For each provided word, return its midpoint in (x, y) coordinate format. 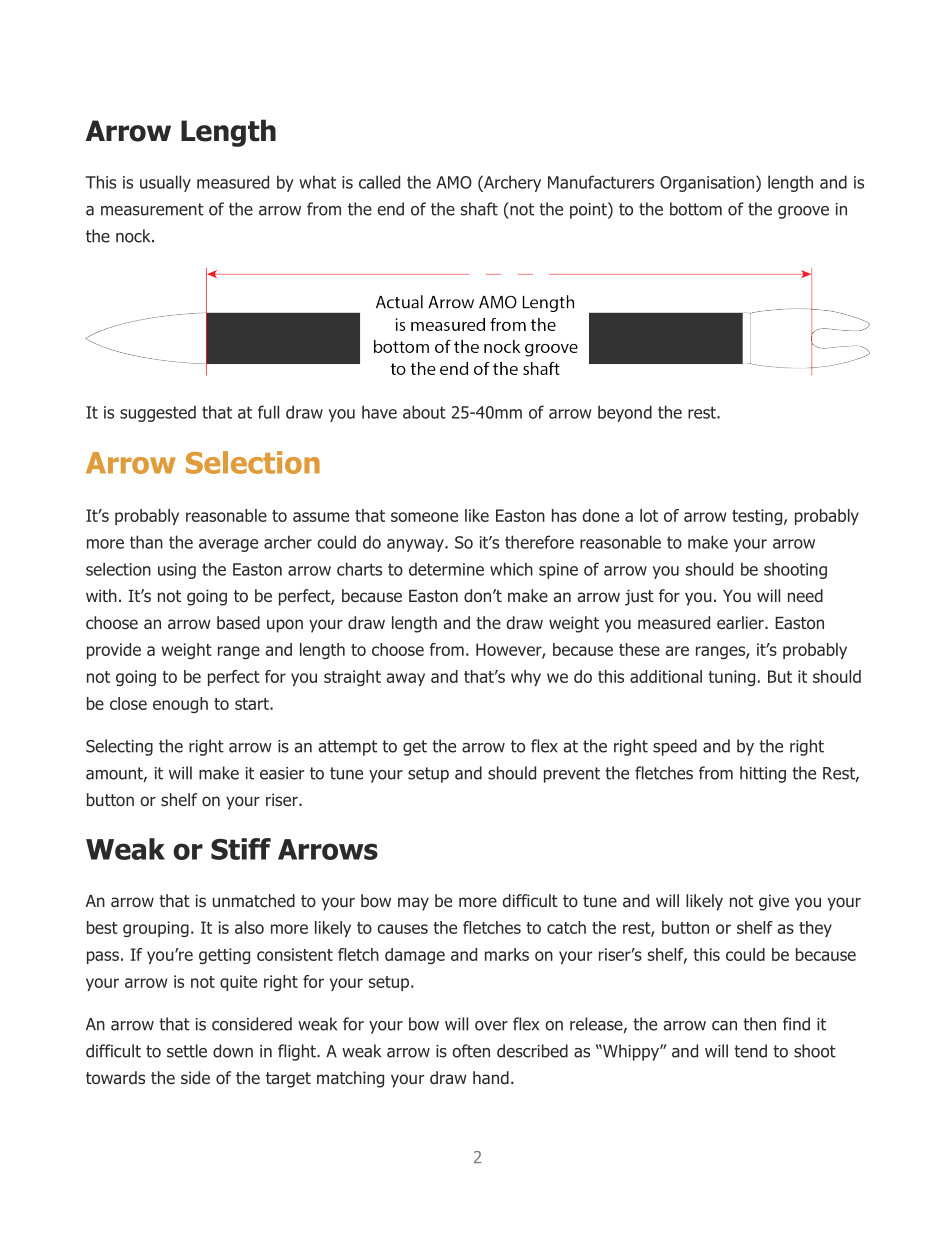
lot (649, 515)
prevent (572, 775)
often (471, 1051)
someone (424, 517)
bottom (696, 209)
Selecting (119, 747)
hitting (763, 774)
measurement (152, 209)
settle (187, 1051)
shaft (479, 209)
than (146, 542)
